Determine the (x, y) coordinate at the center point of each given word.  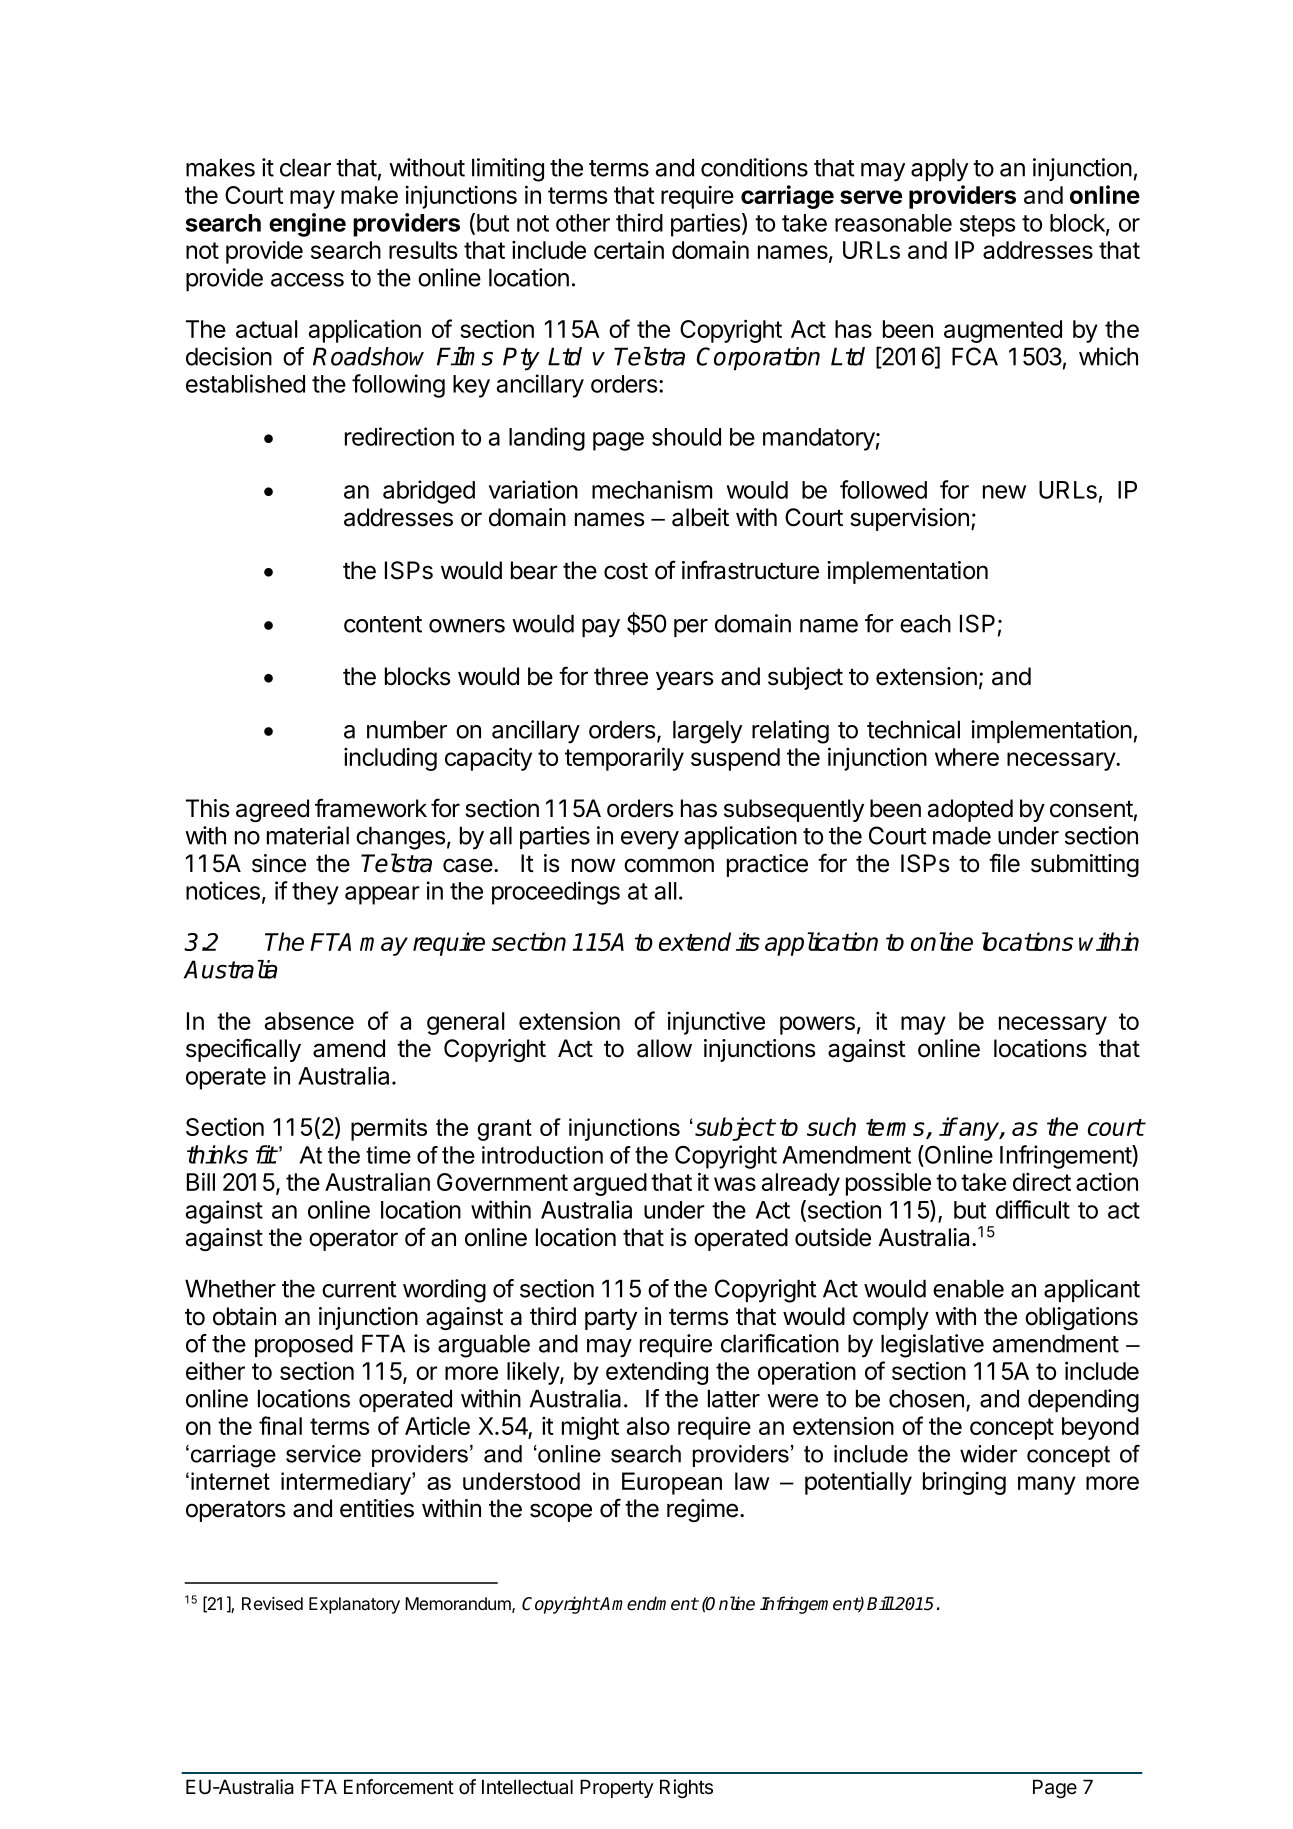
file (1004, 863)
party (611, 1319)
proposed (304, 1345)
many (1047, 1485)
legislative (932, 1346)
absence (309, 1021)
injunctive (716, 1023)
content (383, 624)
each (925, 623)
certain (629, 250)
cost (626, 571)
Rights (686, 1789)
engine (307, 225)
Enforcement (399, 1787)
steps (987, 226)
